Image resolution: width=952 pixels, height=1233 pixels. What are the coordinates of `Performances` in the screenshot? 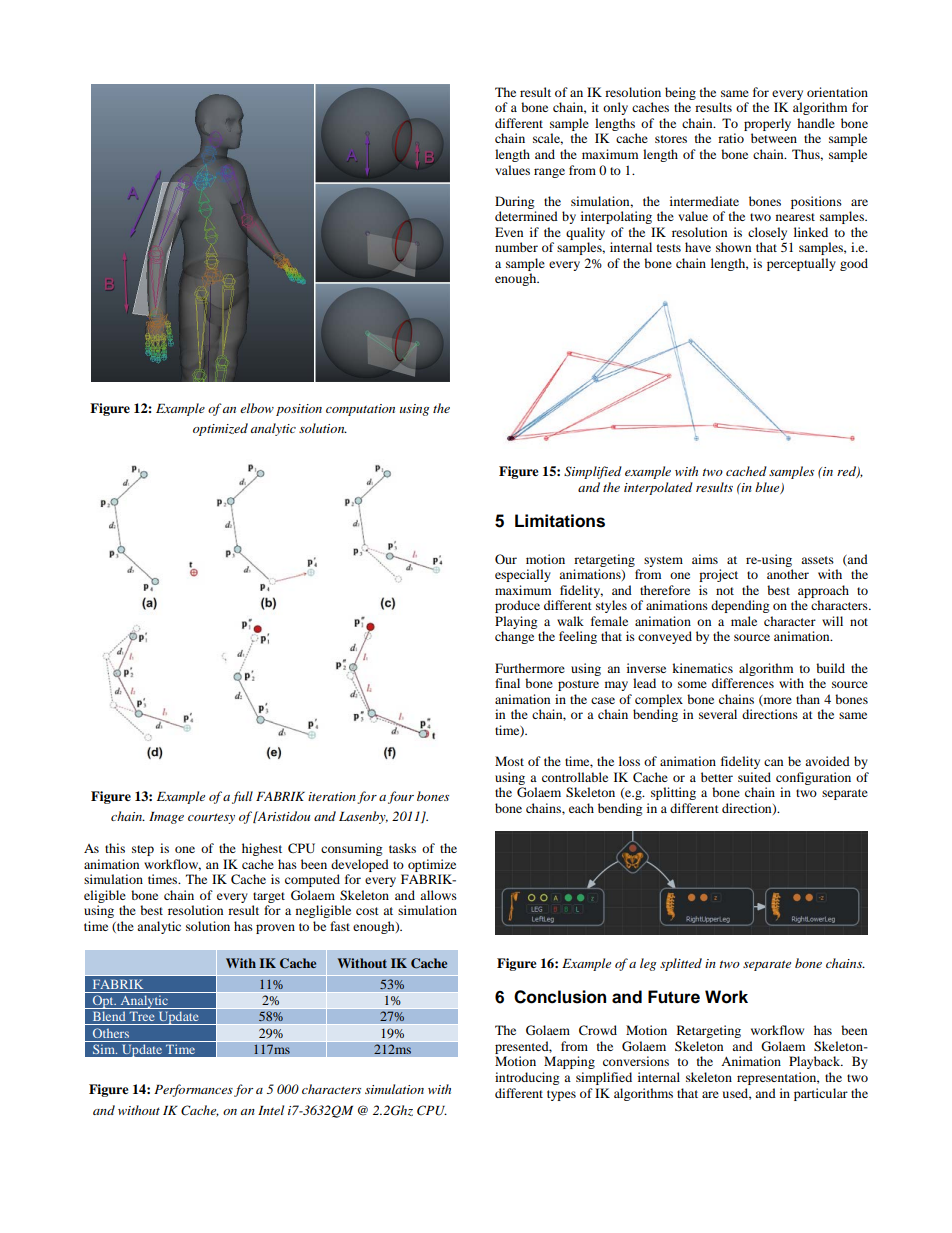 It's located at (193, 1090).
